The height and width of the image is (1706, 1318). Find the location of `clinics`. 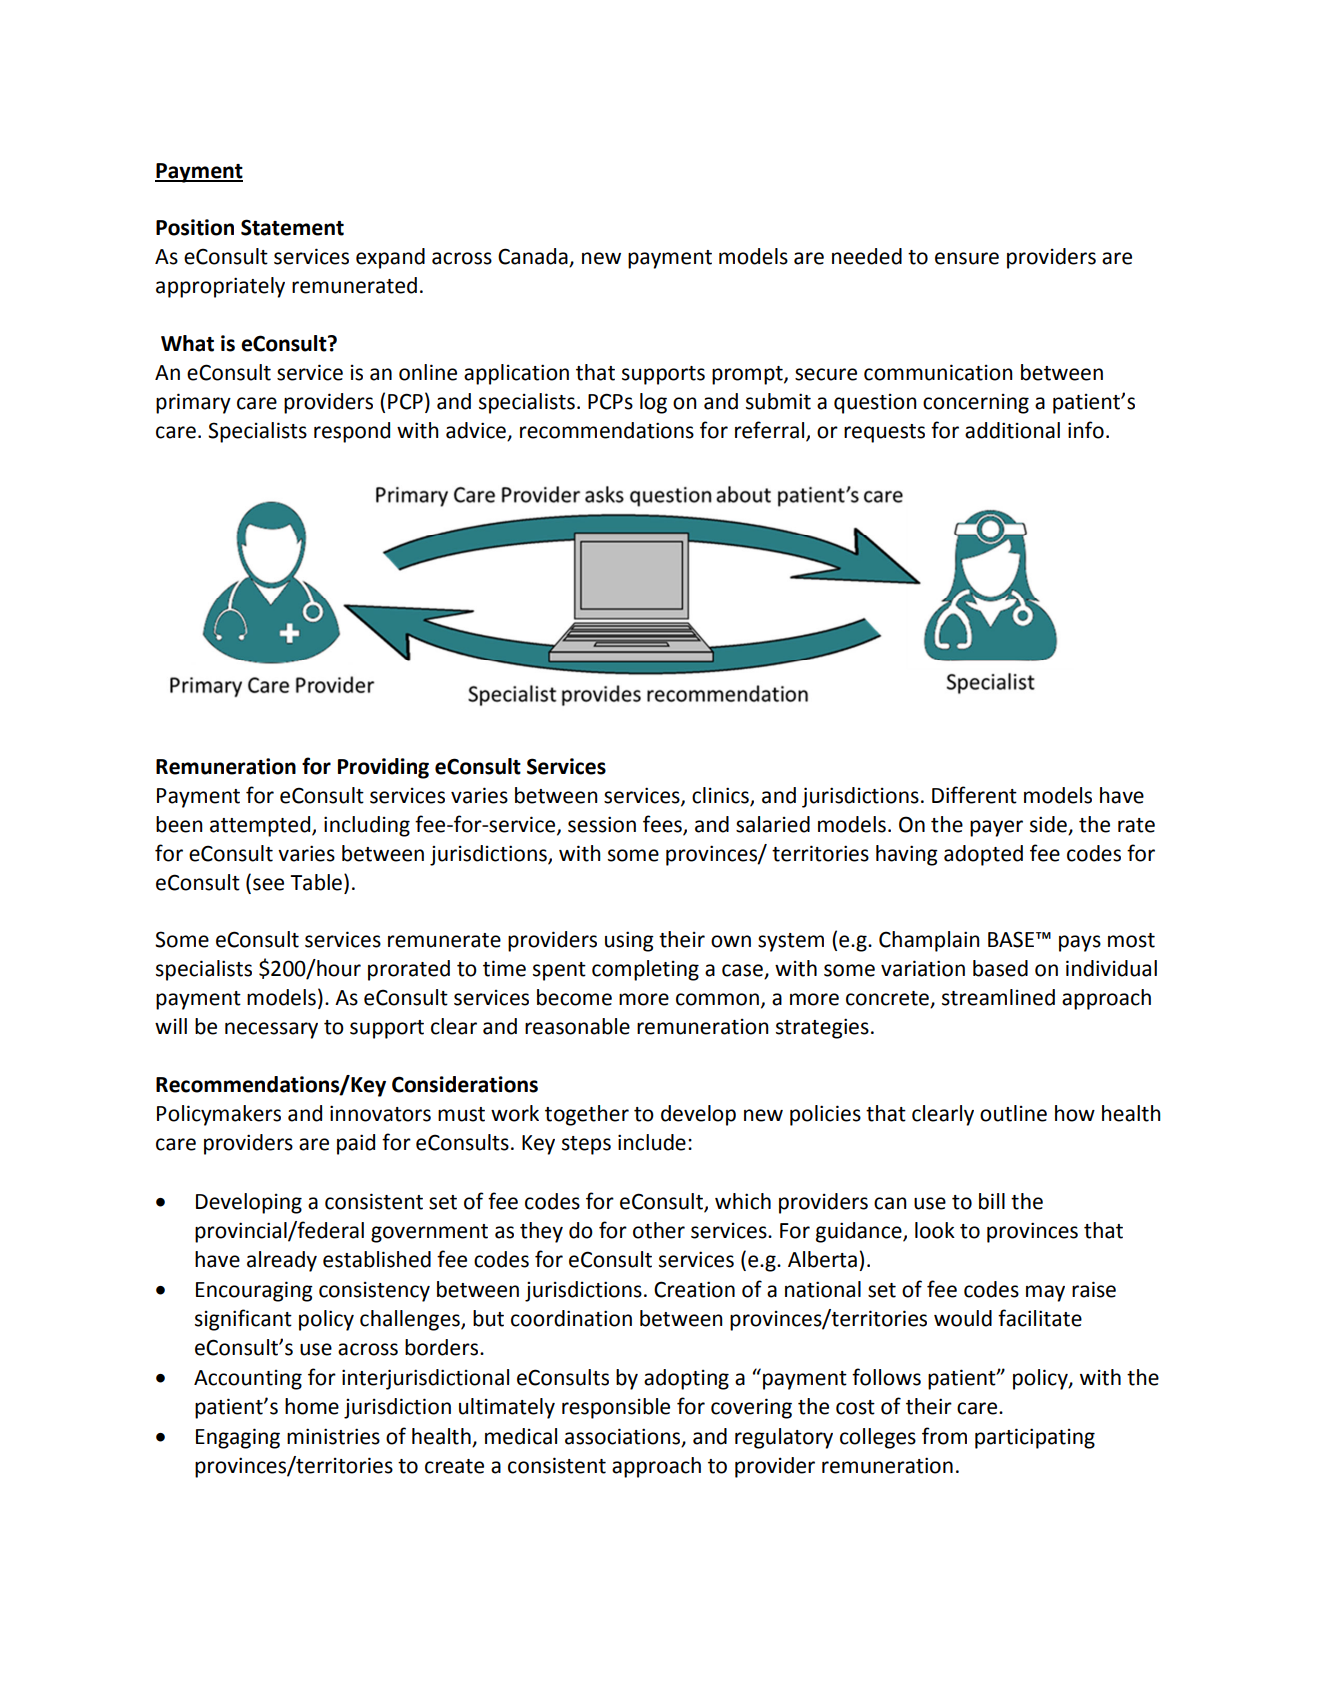

clinics is located at coordinates (721, 796).
